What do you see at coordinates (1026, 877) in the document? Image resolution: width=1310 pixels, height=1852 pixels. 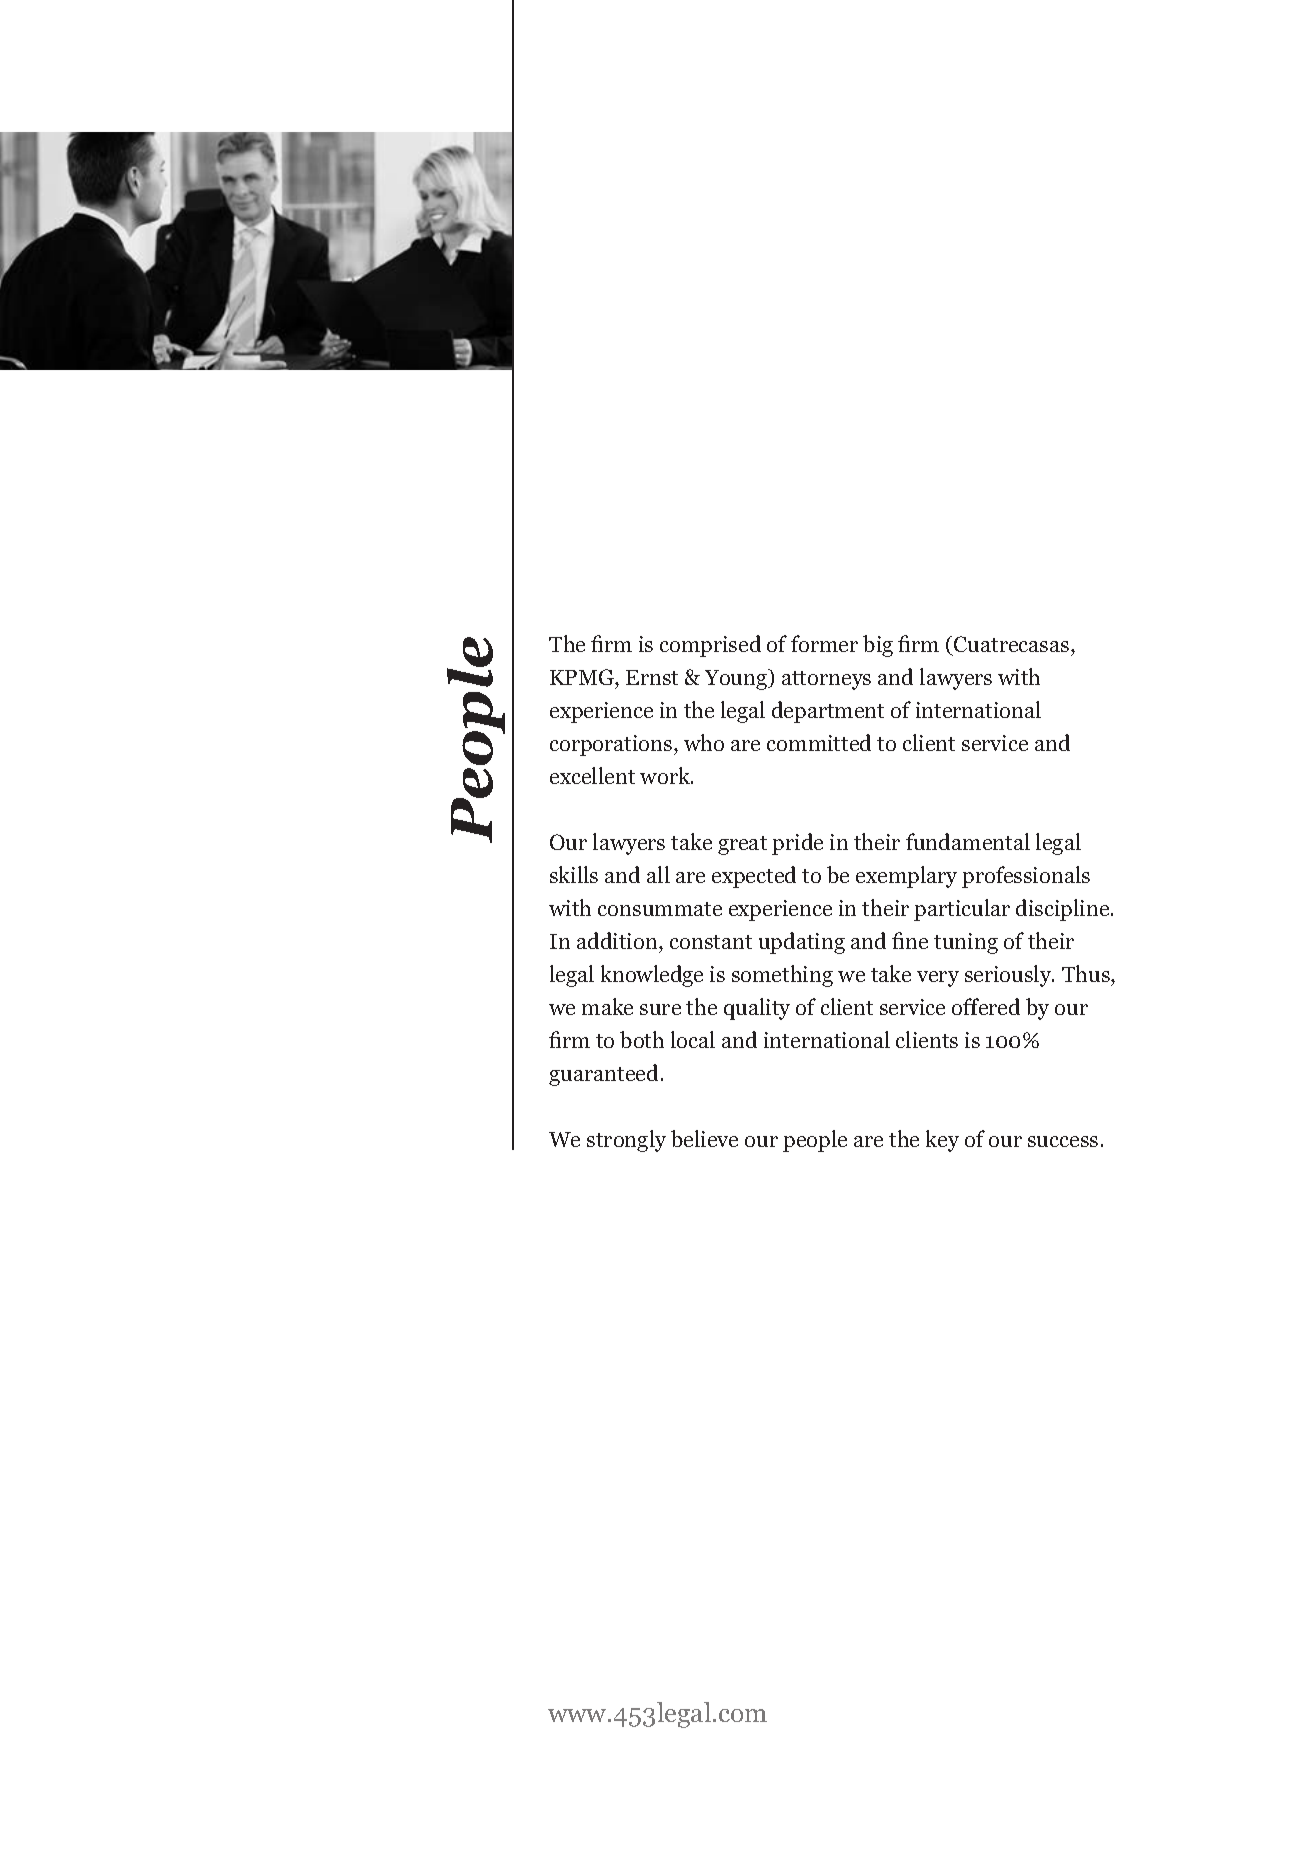 I see `professionals` at bounding box center [1026, 877].
